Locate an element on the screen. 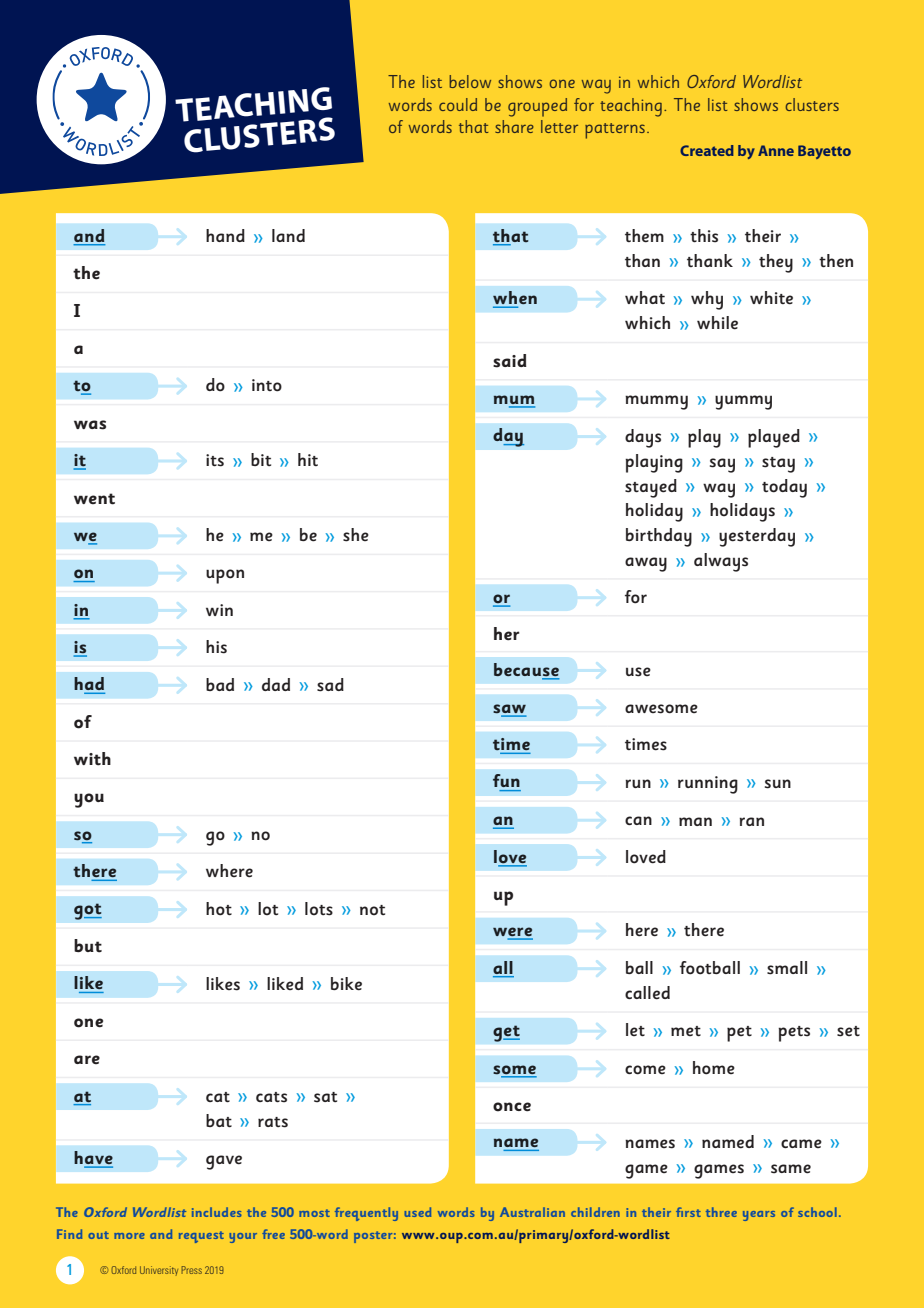 Image resolution: width=924 pixels, height=1308 pixels. not is located at coordinates (372, 910).
